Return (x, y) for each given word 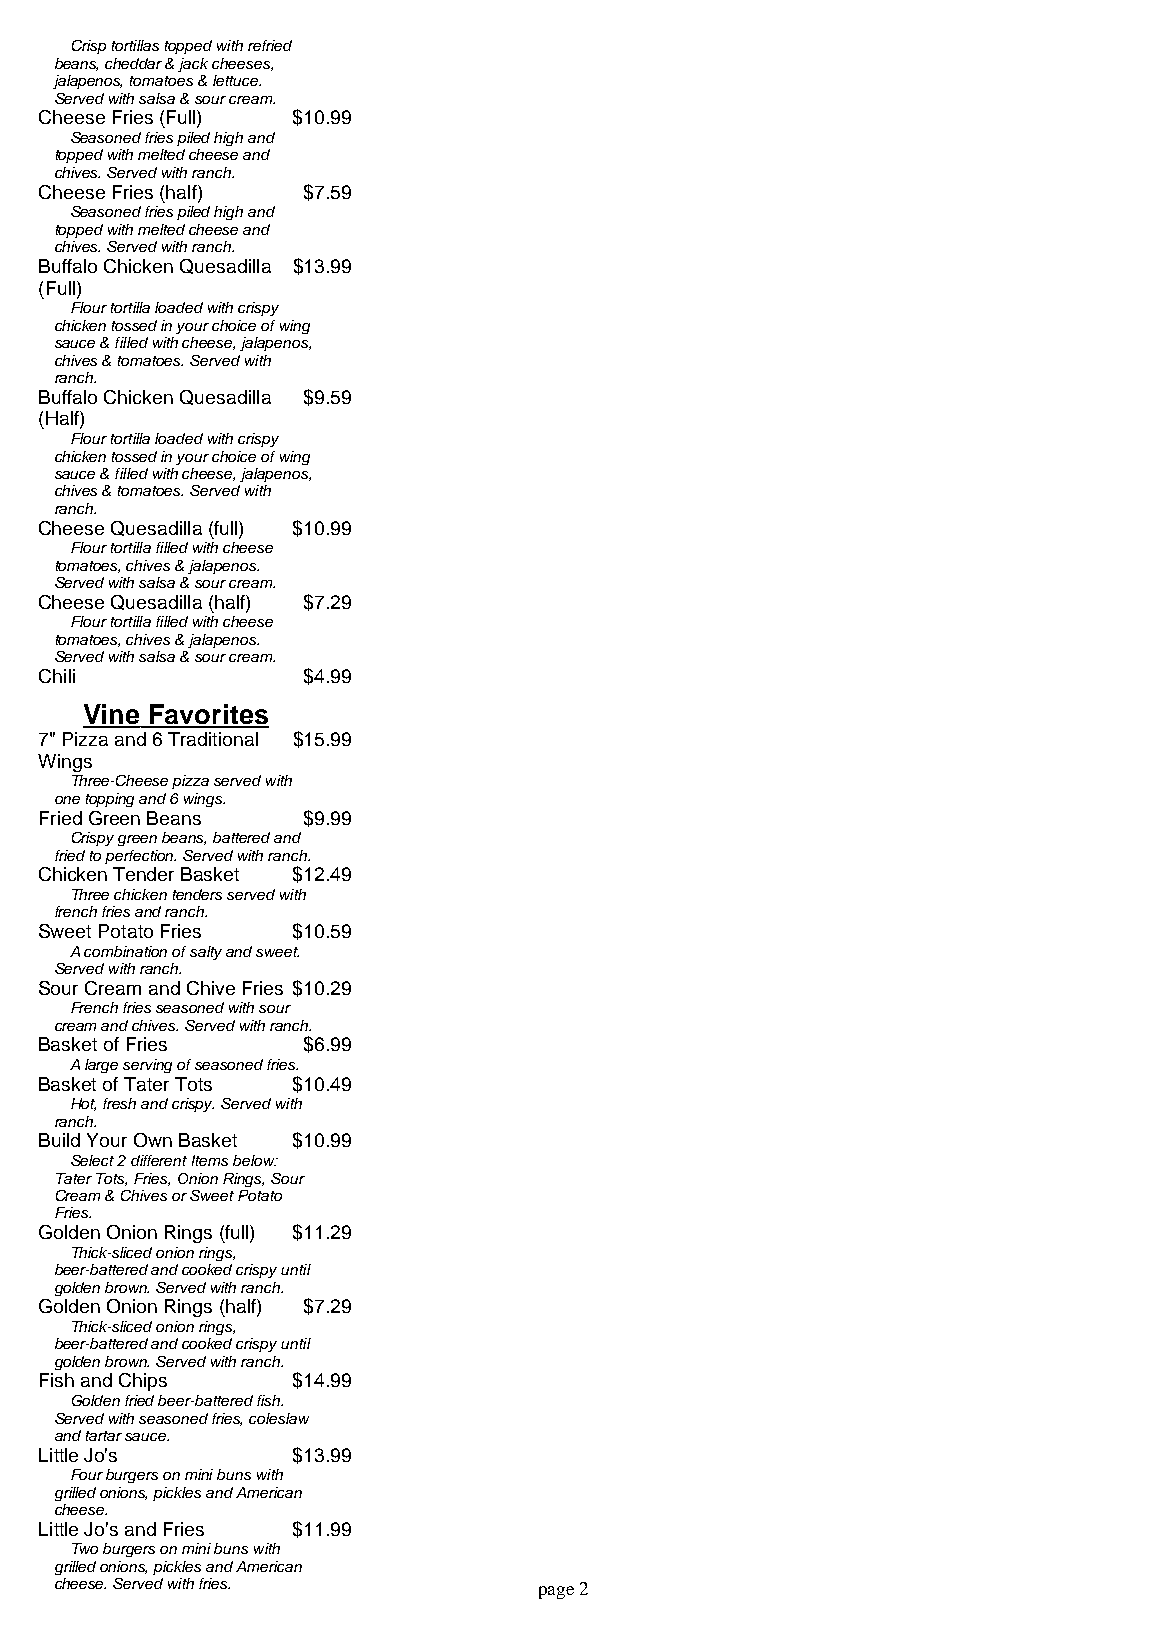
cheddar (133, 63)
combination (125, 951)
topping (110, 800)
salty (206, 953)
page (556, 1592)
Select (92, 1160)
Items (210, 1160)
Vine (112, 715)
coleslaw (279, 1418)
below (255, 1160)
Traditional (213, 739)
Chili (57, 676)
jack (193, 65)
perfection (140, 857)
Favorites (208, 715)
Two (85, 1548)
